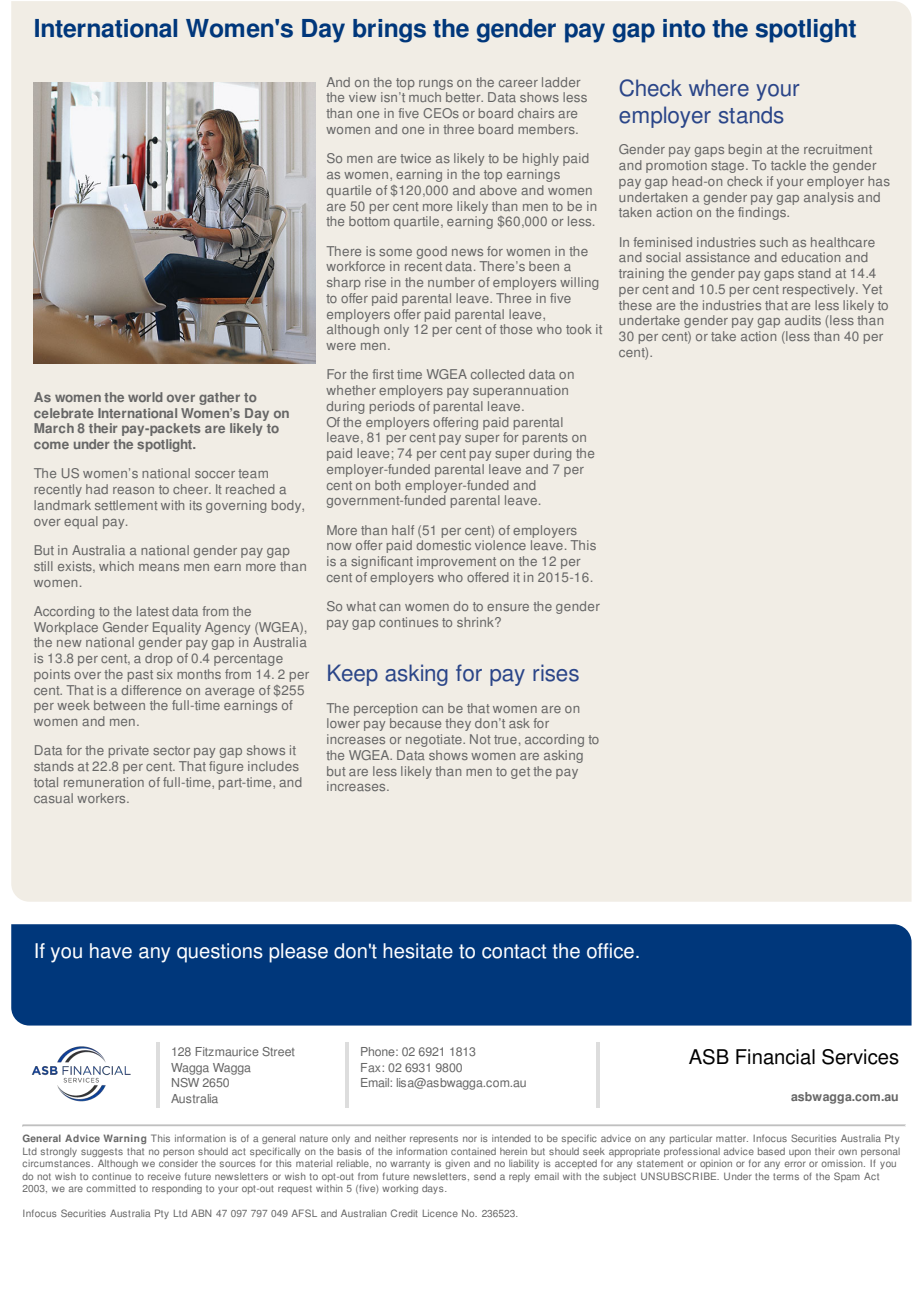  What do you see at coordinates (436, 85) in the page?
I see `rungs` at bounding box center [436, 85].
